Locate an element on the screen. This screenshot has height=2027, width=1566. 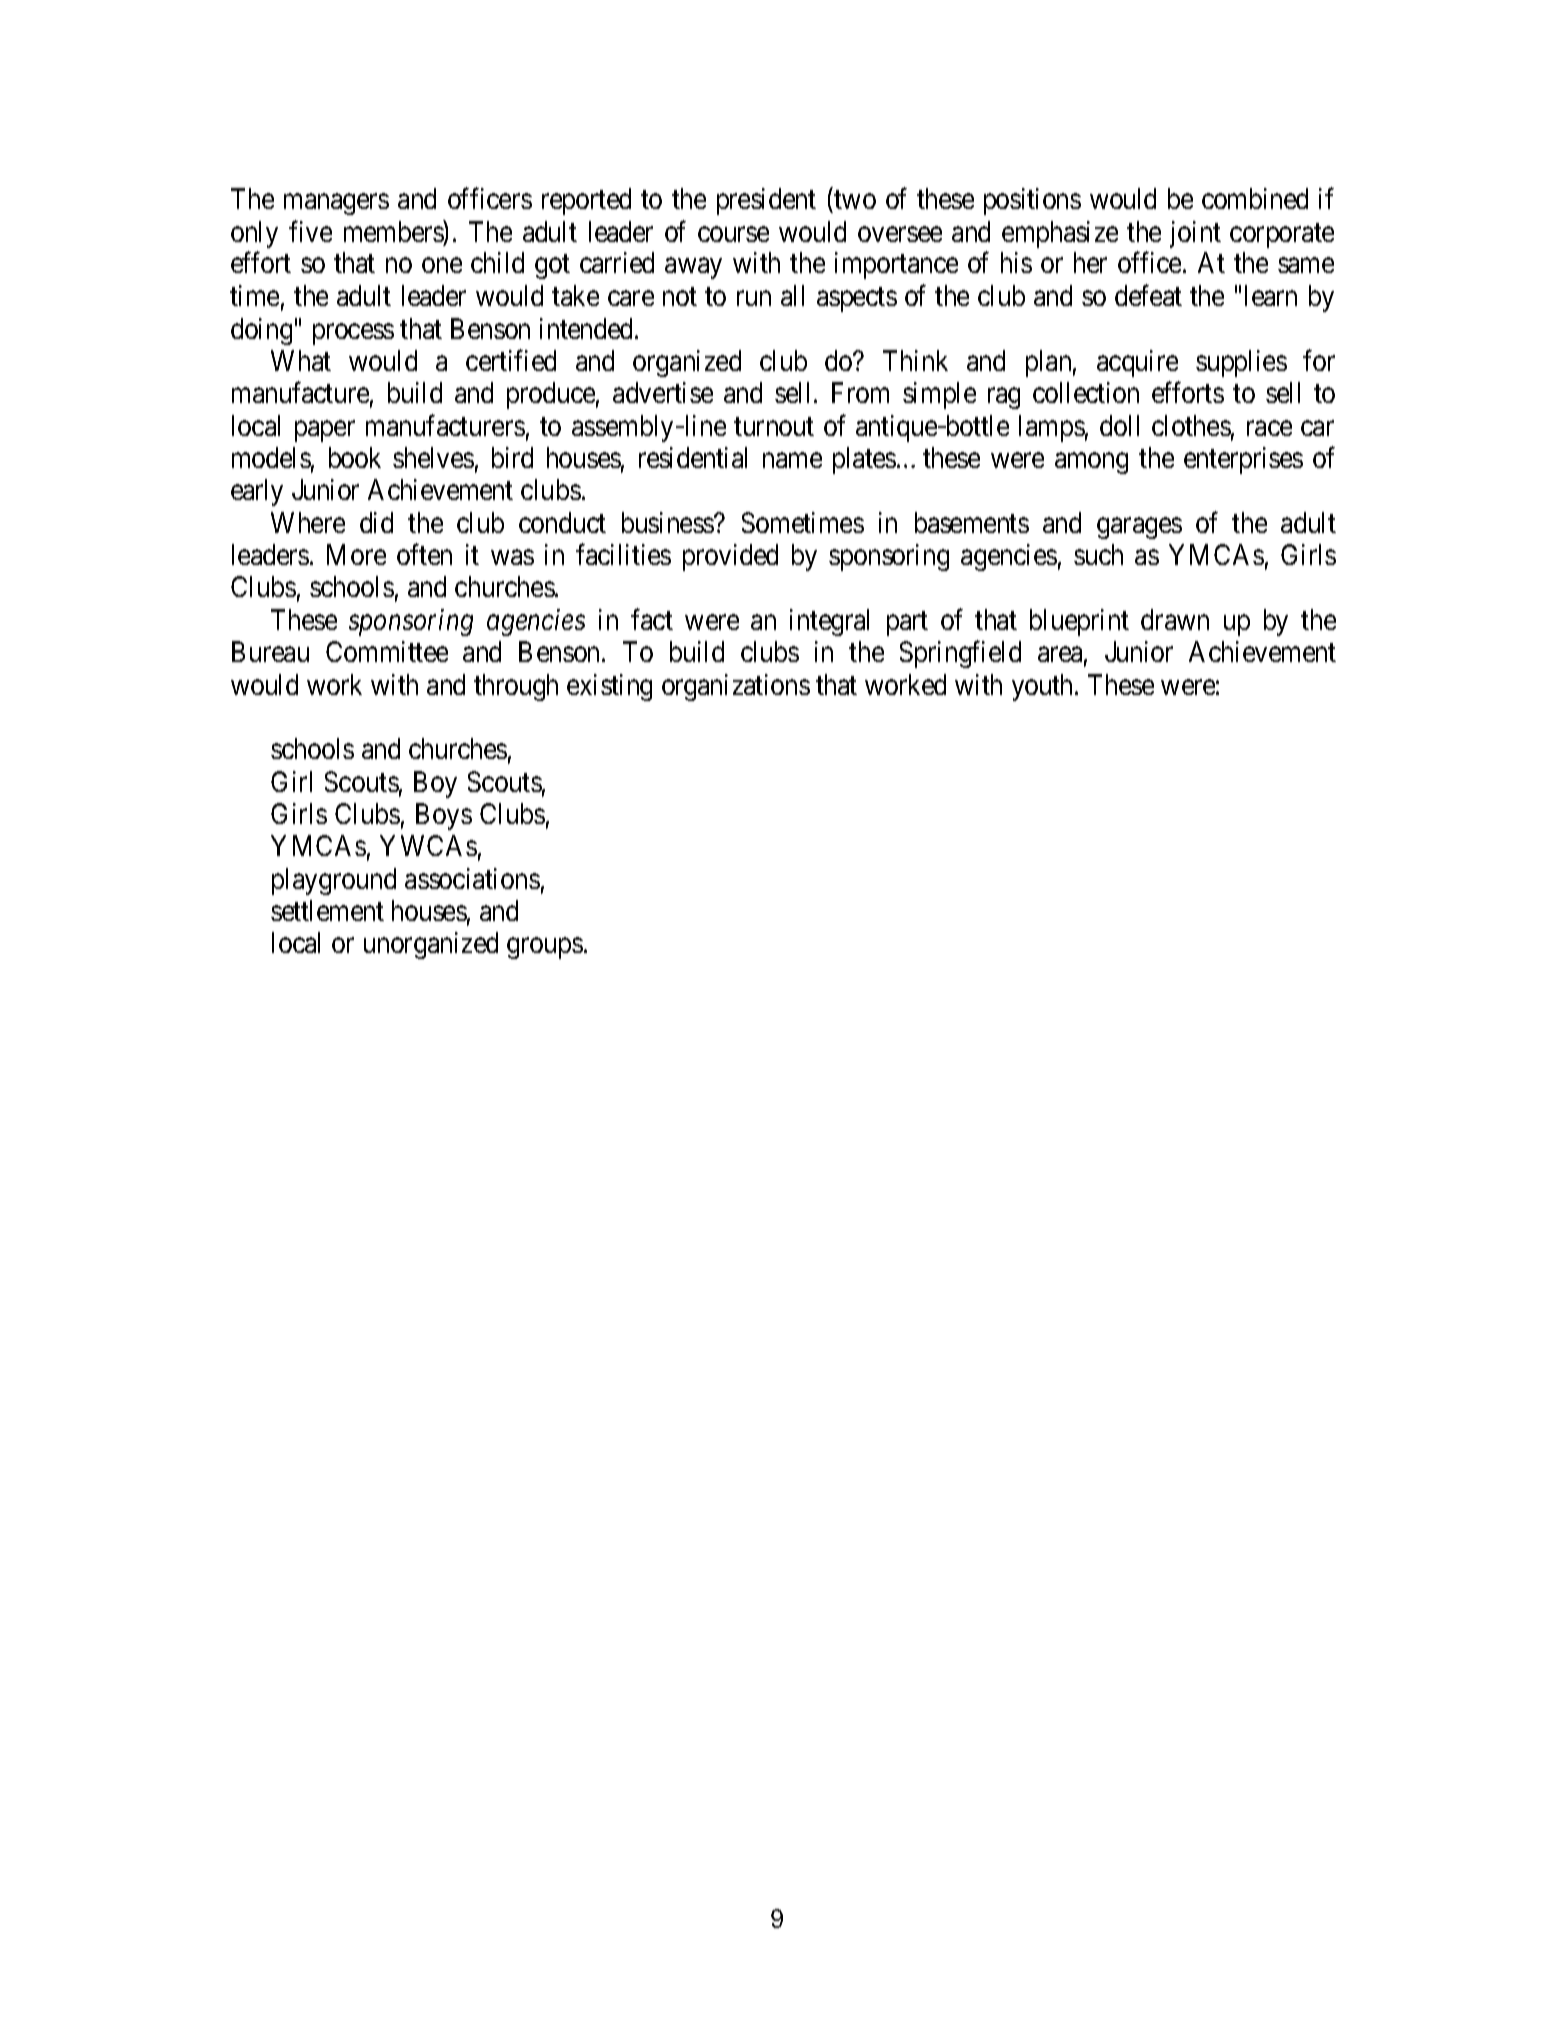
managers is located at coordinates (336, 204).
